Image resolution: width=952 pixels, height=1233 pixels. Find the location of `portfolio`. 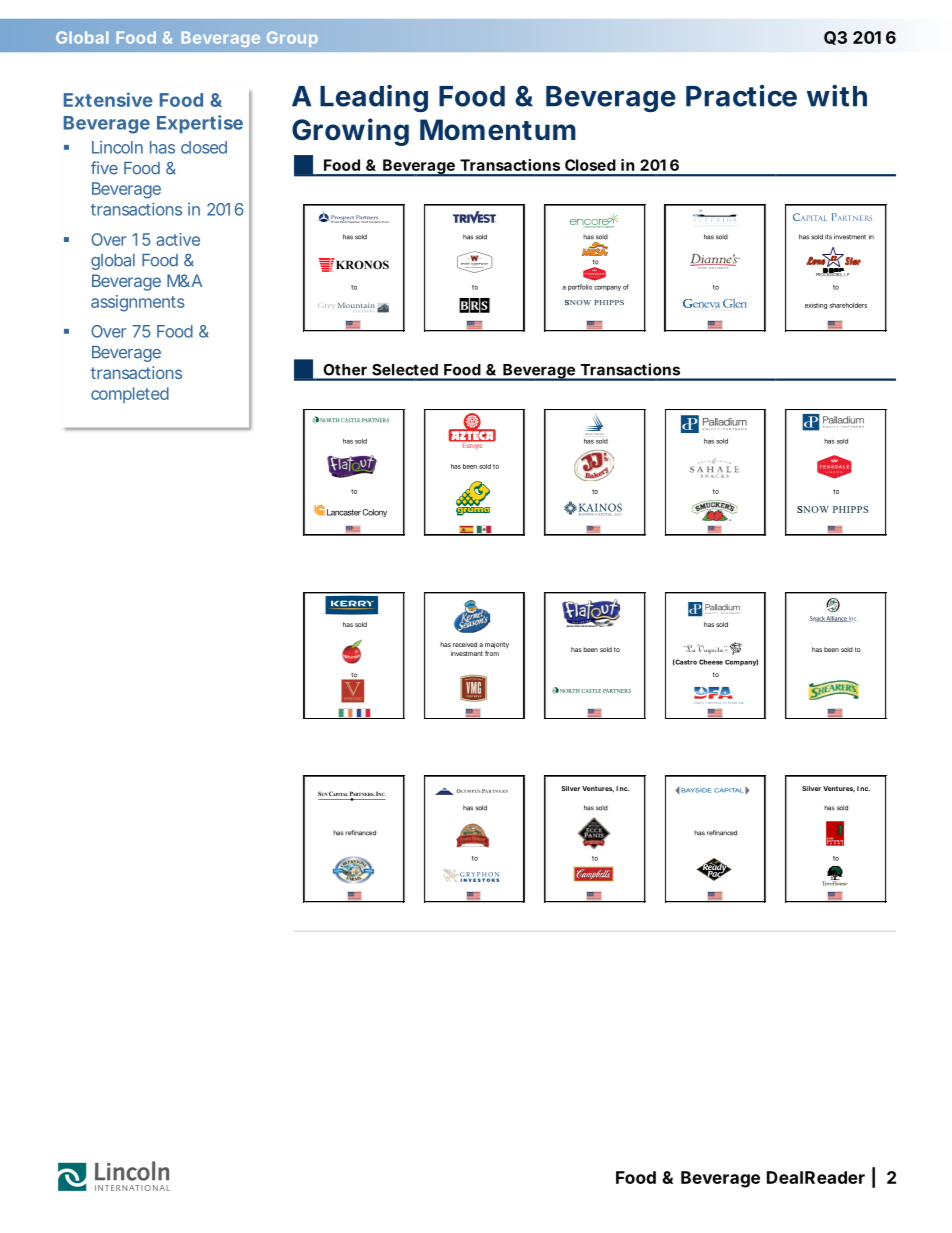

portfolio is located at coordinates (580, 287).
